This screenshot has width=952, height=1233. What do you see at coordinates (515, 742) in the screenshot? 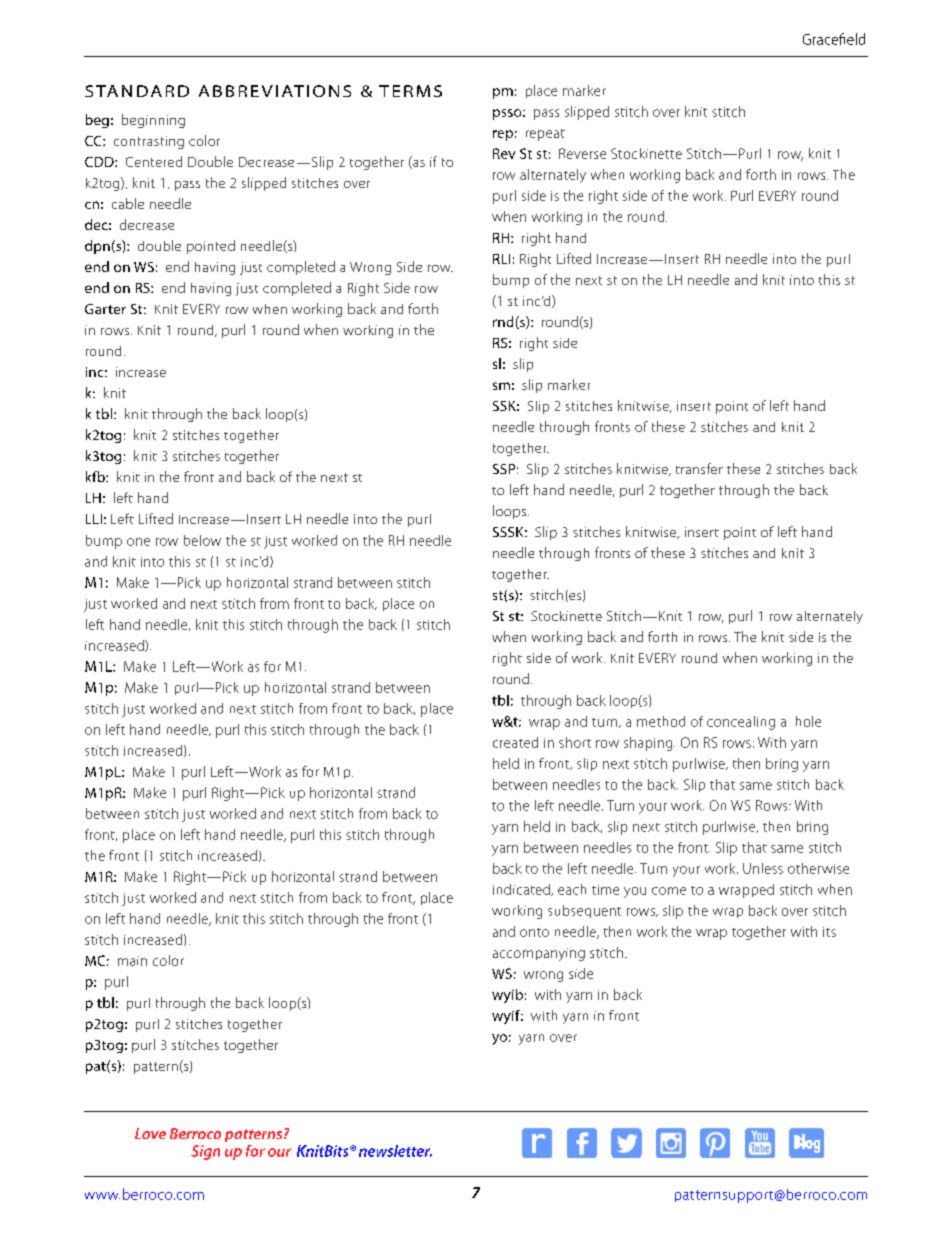
I see `created` at bounding box center [515, 742].
